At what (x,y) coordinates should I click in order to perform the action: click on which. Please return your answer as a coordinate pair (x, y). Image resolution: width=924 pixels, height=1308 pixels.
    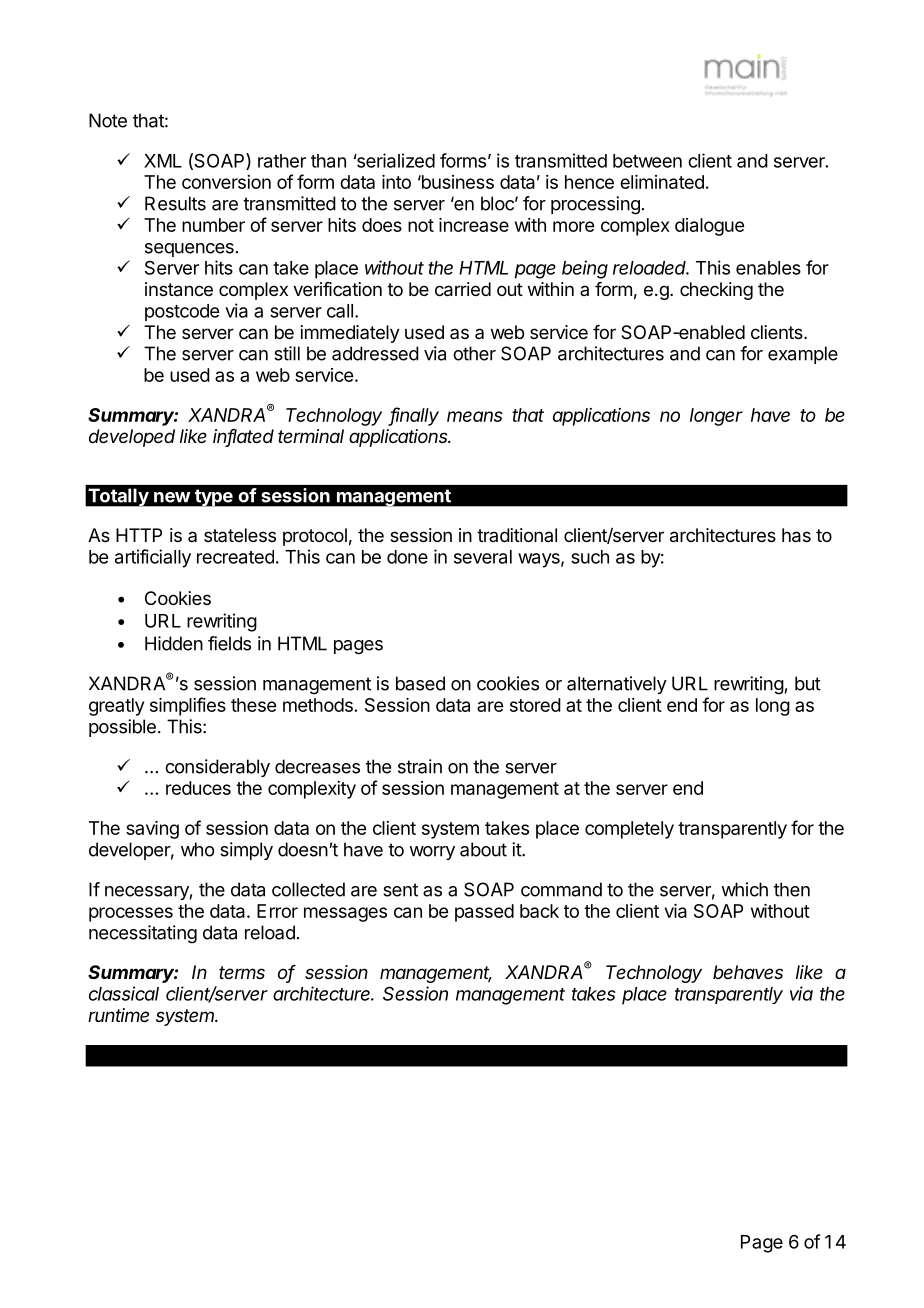
    Looking at the image, I should click on (744, 889).
